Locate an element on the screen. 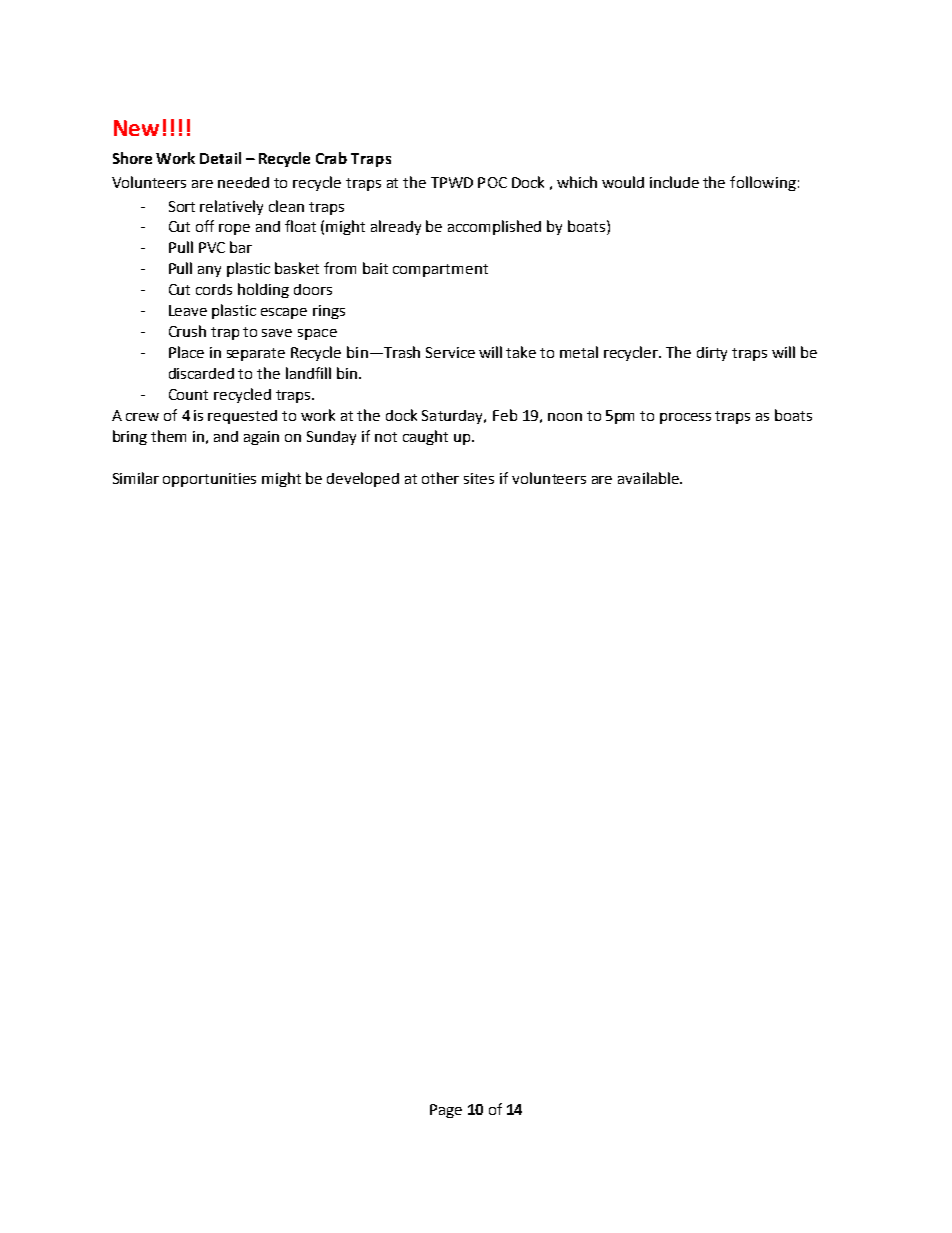 This screenshot has width=952, height=1233. include is located at coordinates (674, 182).
